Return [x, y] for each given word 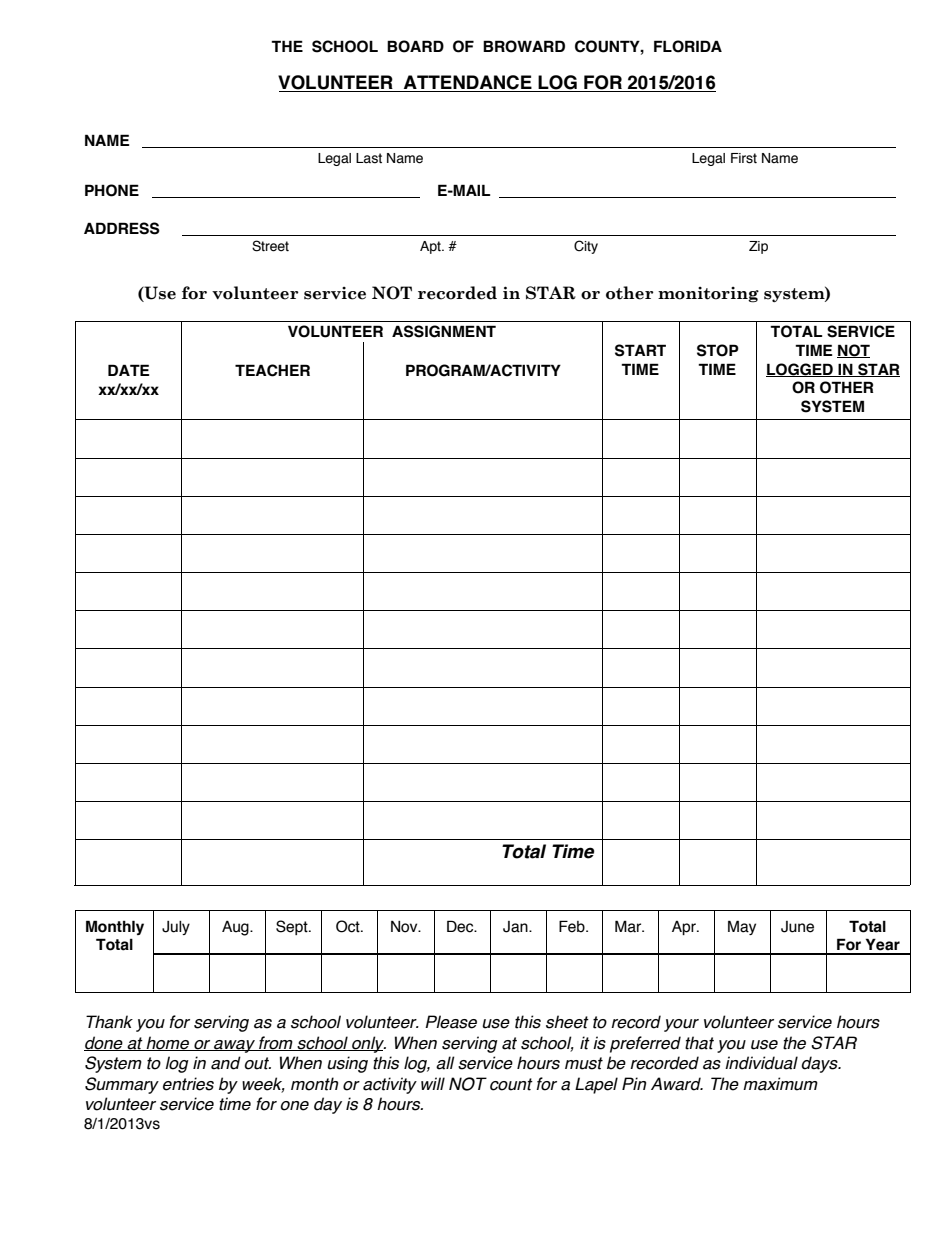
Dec [461, 926]
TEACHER [272, 370]
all [445, 1063]
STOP [718, 350]
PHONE [112, 190]
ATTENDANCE [468, 83]
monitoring [708, 295]
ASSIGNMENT [444, 331]
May [742, 927]
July [176, 928]
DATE [129, 370]
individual [761, 1063]
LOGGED [800, 370]
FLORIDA [688, 46]
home [167, 1043]
